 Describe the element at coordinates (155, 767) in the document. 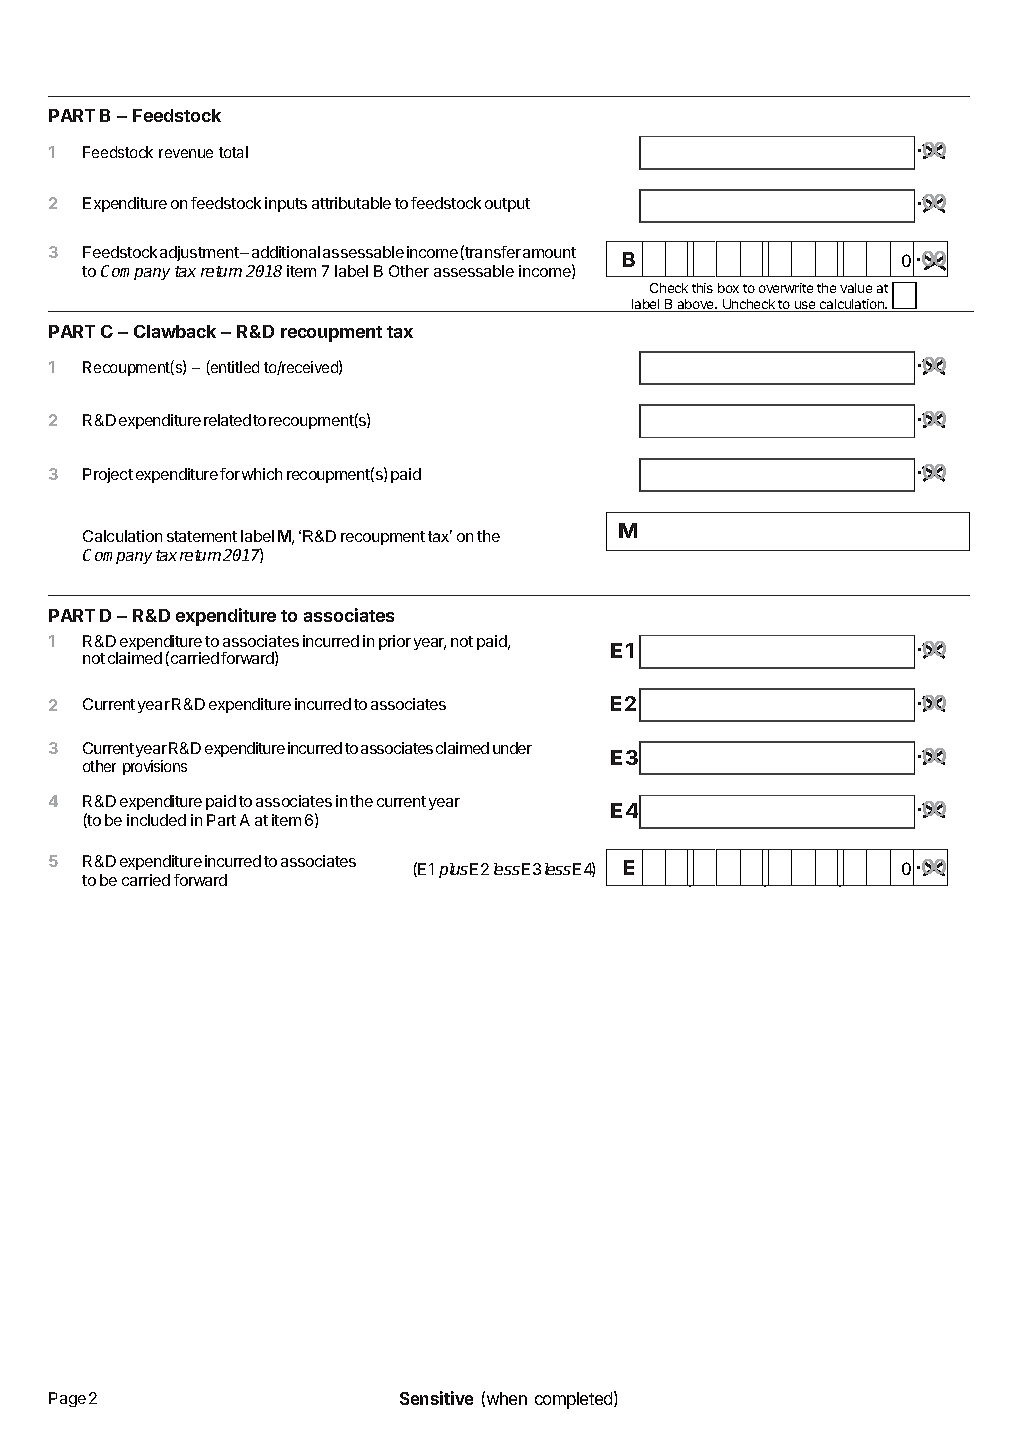

I see `provisions` at that location.
